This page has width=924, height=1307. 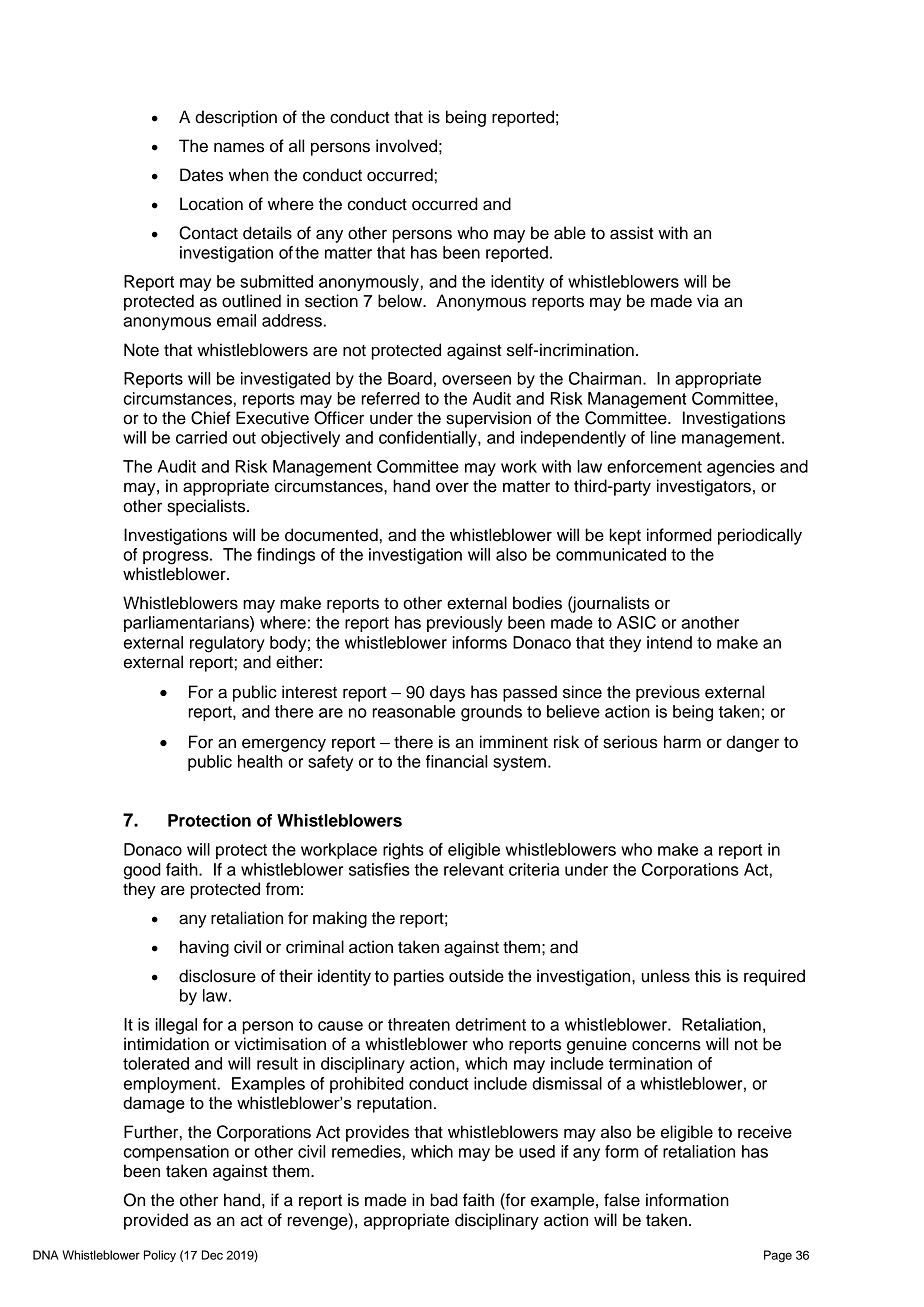 What do you see at coordinates (631, 233) in the page?
I see `assist` at bounding box center [631, 233].
